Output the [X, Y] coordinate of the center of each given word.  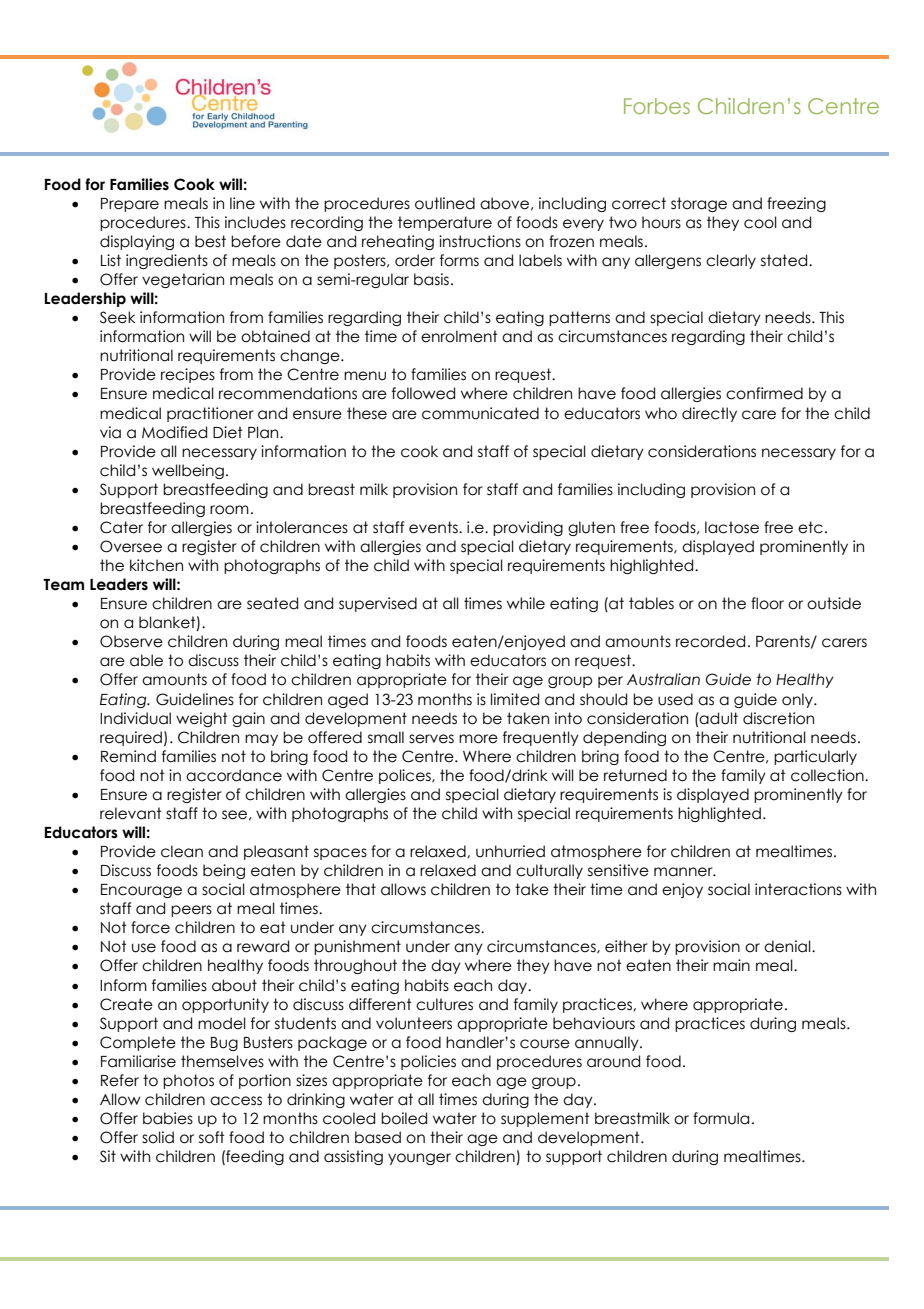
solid [158, 1137]
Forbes [657, 106]
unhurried [510, 851]
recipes [188, 375]
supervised [378, 604]
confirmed [764, 393]
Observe [131, 641]
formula [721, 1118]
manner [684, 872]
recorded [710, 641]
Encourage [141, 891]
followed [423, 393]
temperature [445, 223]
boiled [404, 1118]
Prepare [130, 205]
